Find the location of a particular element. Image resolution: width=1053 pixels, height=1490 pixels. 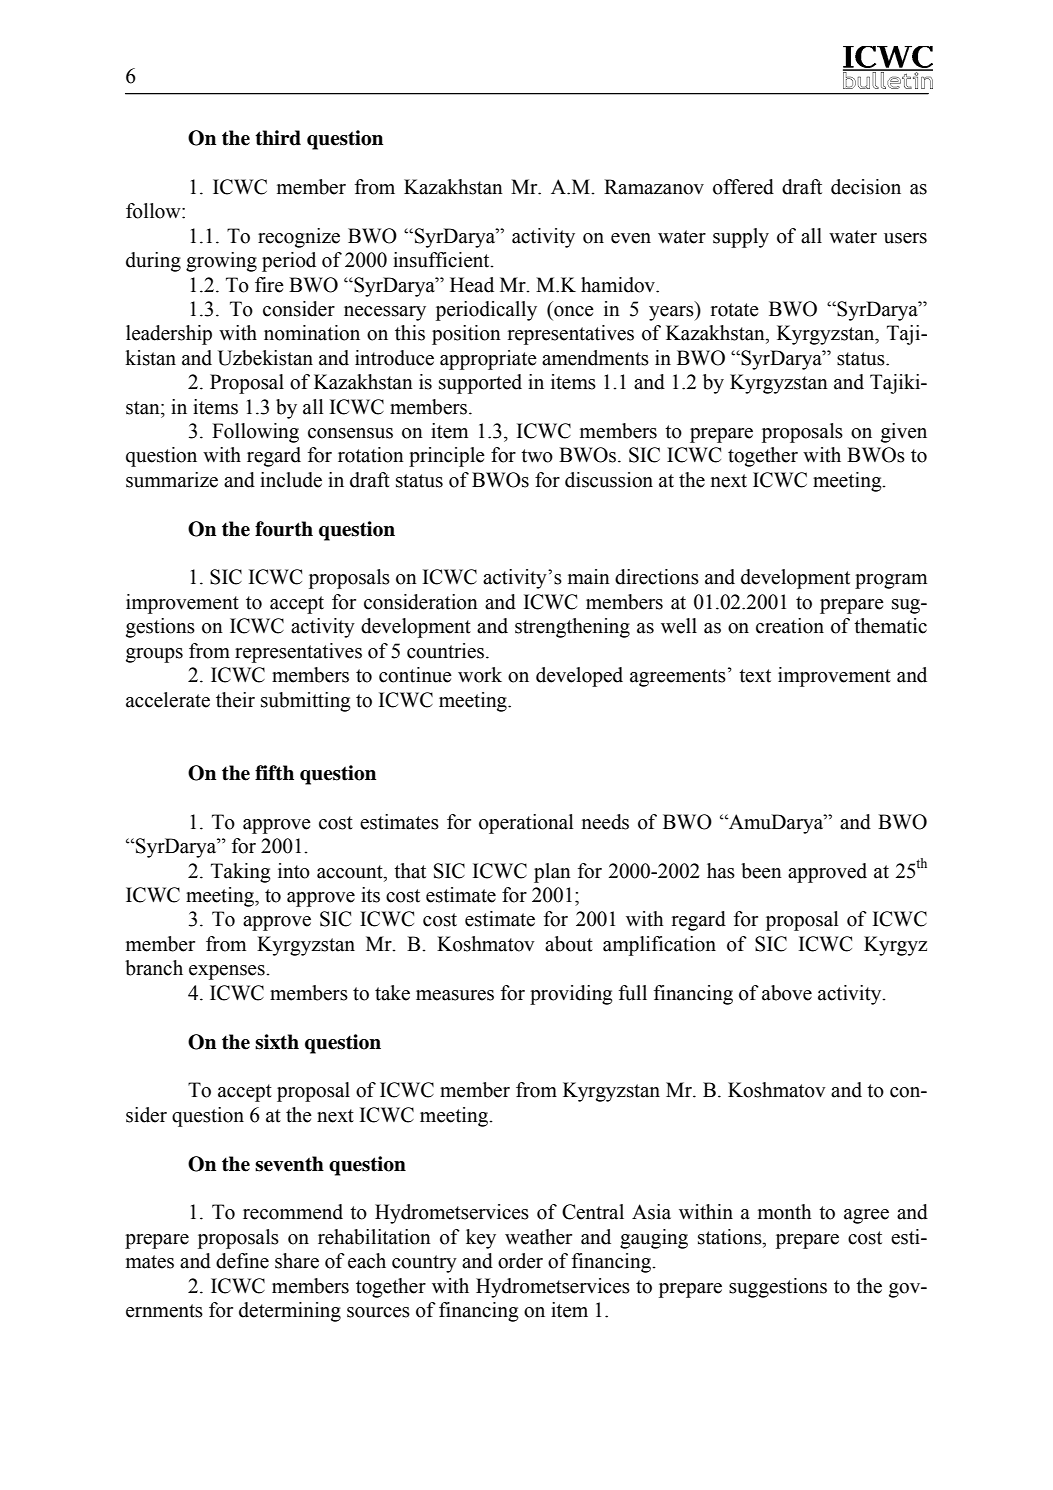

decision is located at coordinates (866, 187).
